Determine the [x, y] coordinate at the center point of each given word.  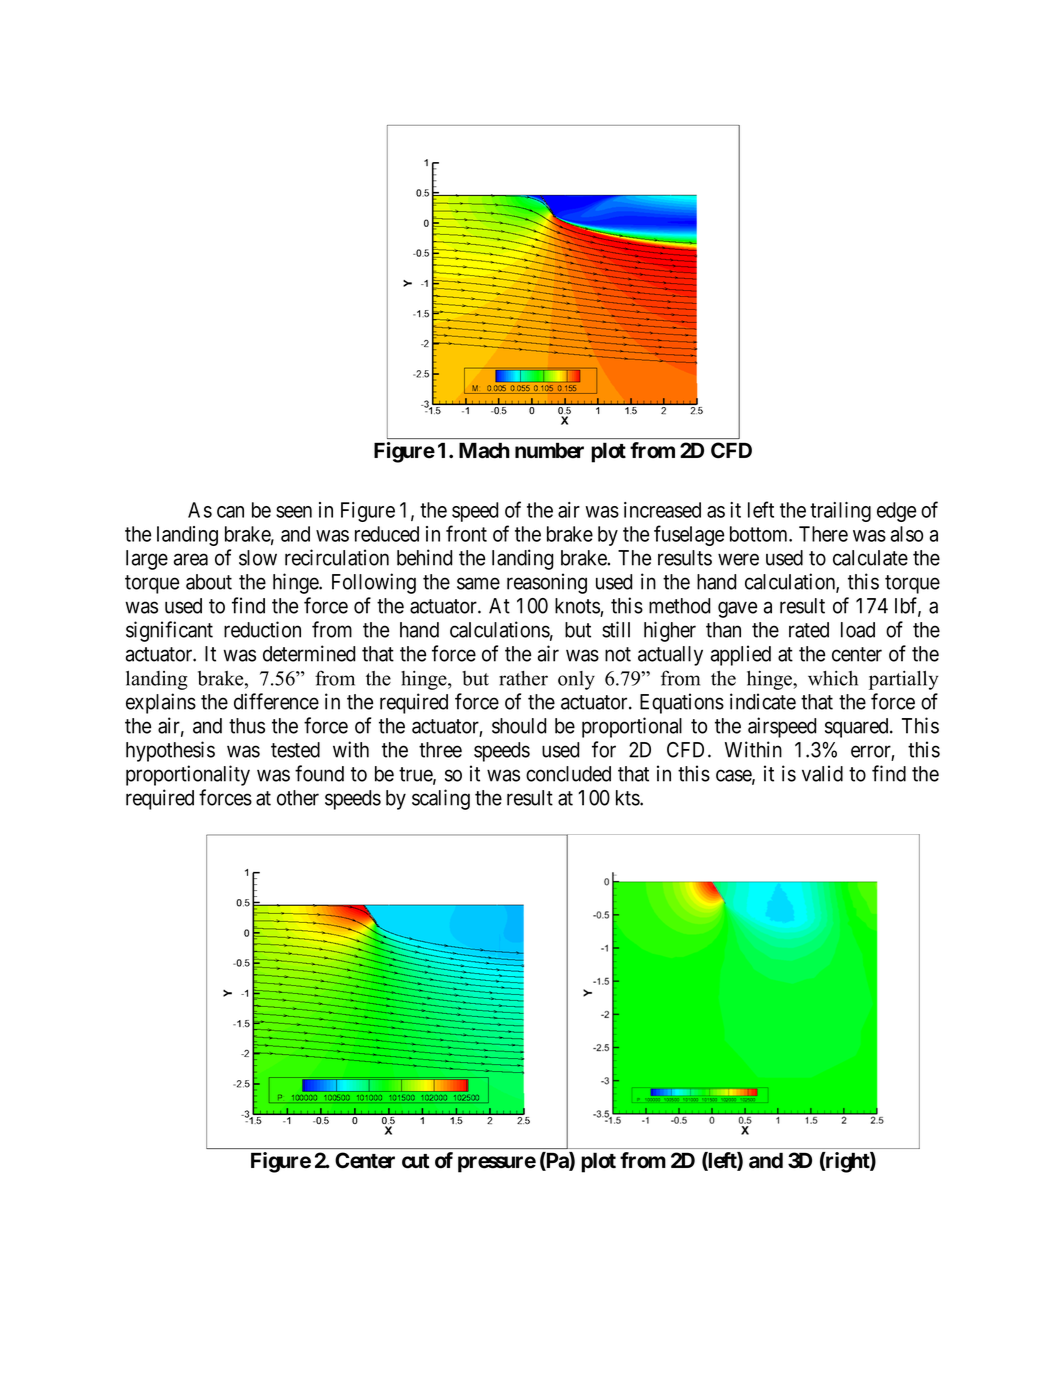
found [319, 773]
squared [858, 728]
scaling [441, 799]
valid [822, 773]
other [298, 798]
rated [809, 630]
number [549, 450]
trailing [840, 512]
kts [628, 798]
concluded [568, 774]
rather [523, 678]
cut [415, 1161]
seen [294, 512]
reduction [262, 629]
